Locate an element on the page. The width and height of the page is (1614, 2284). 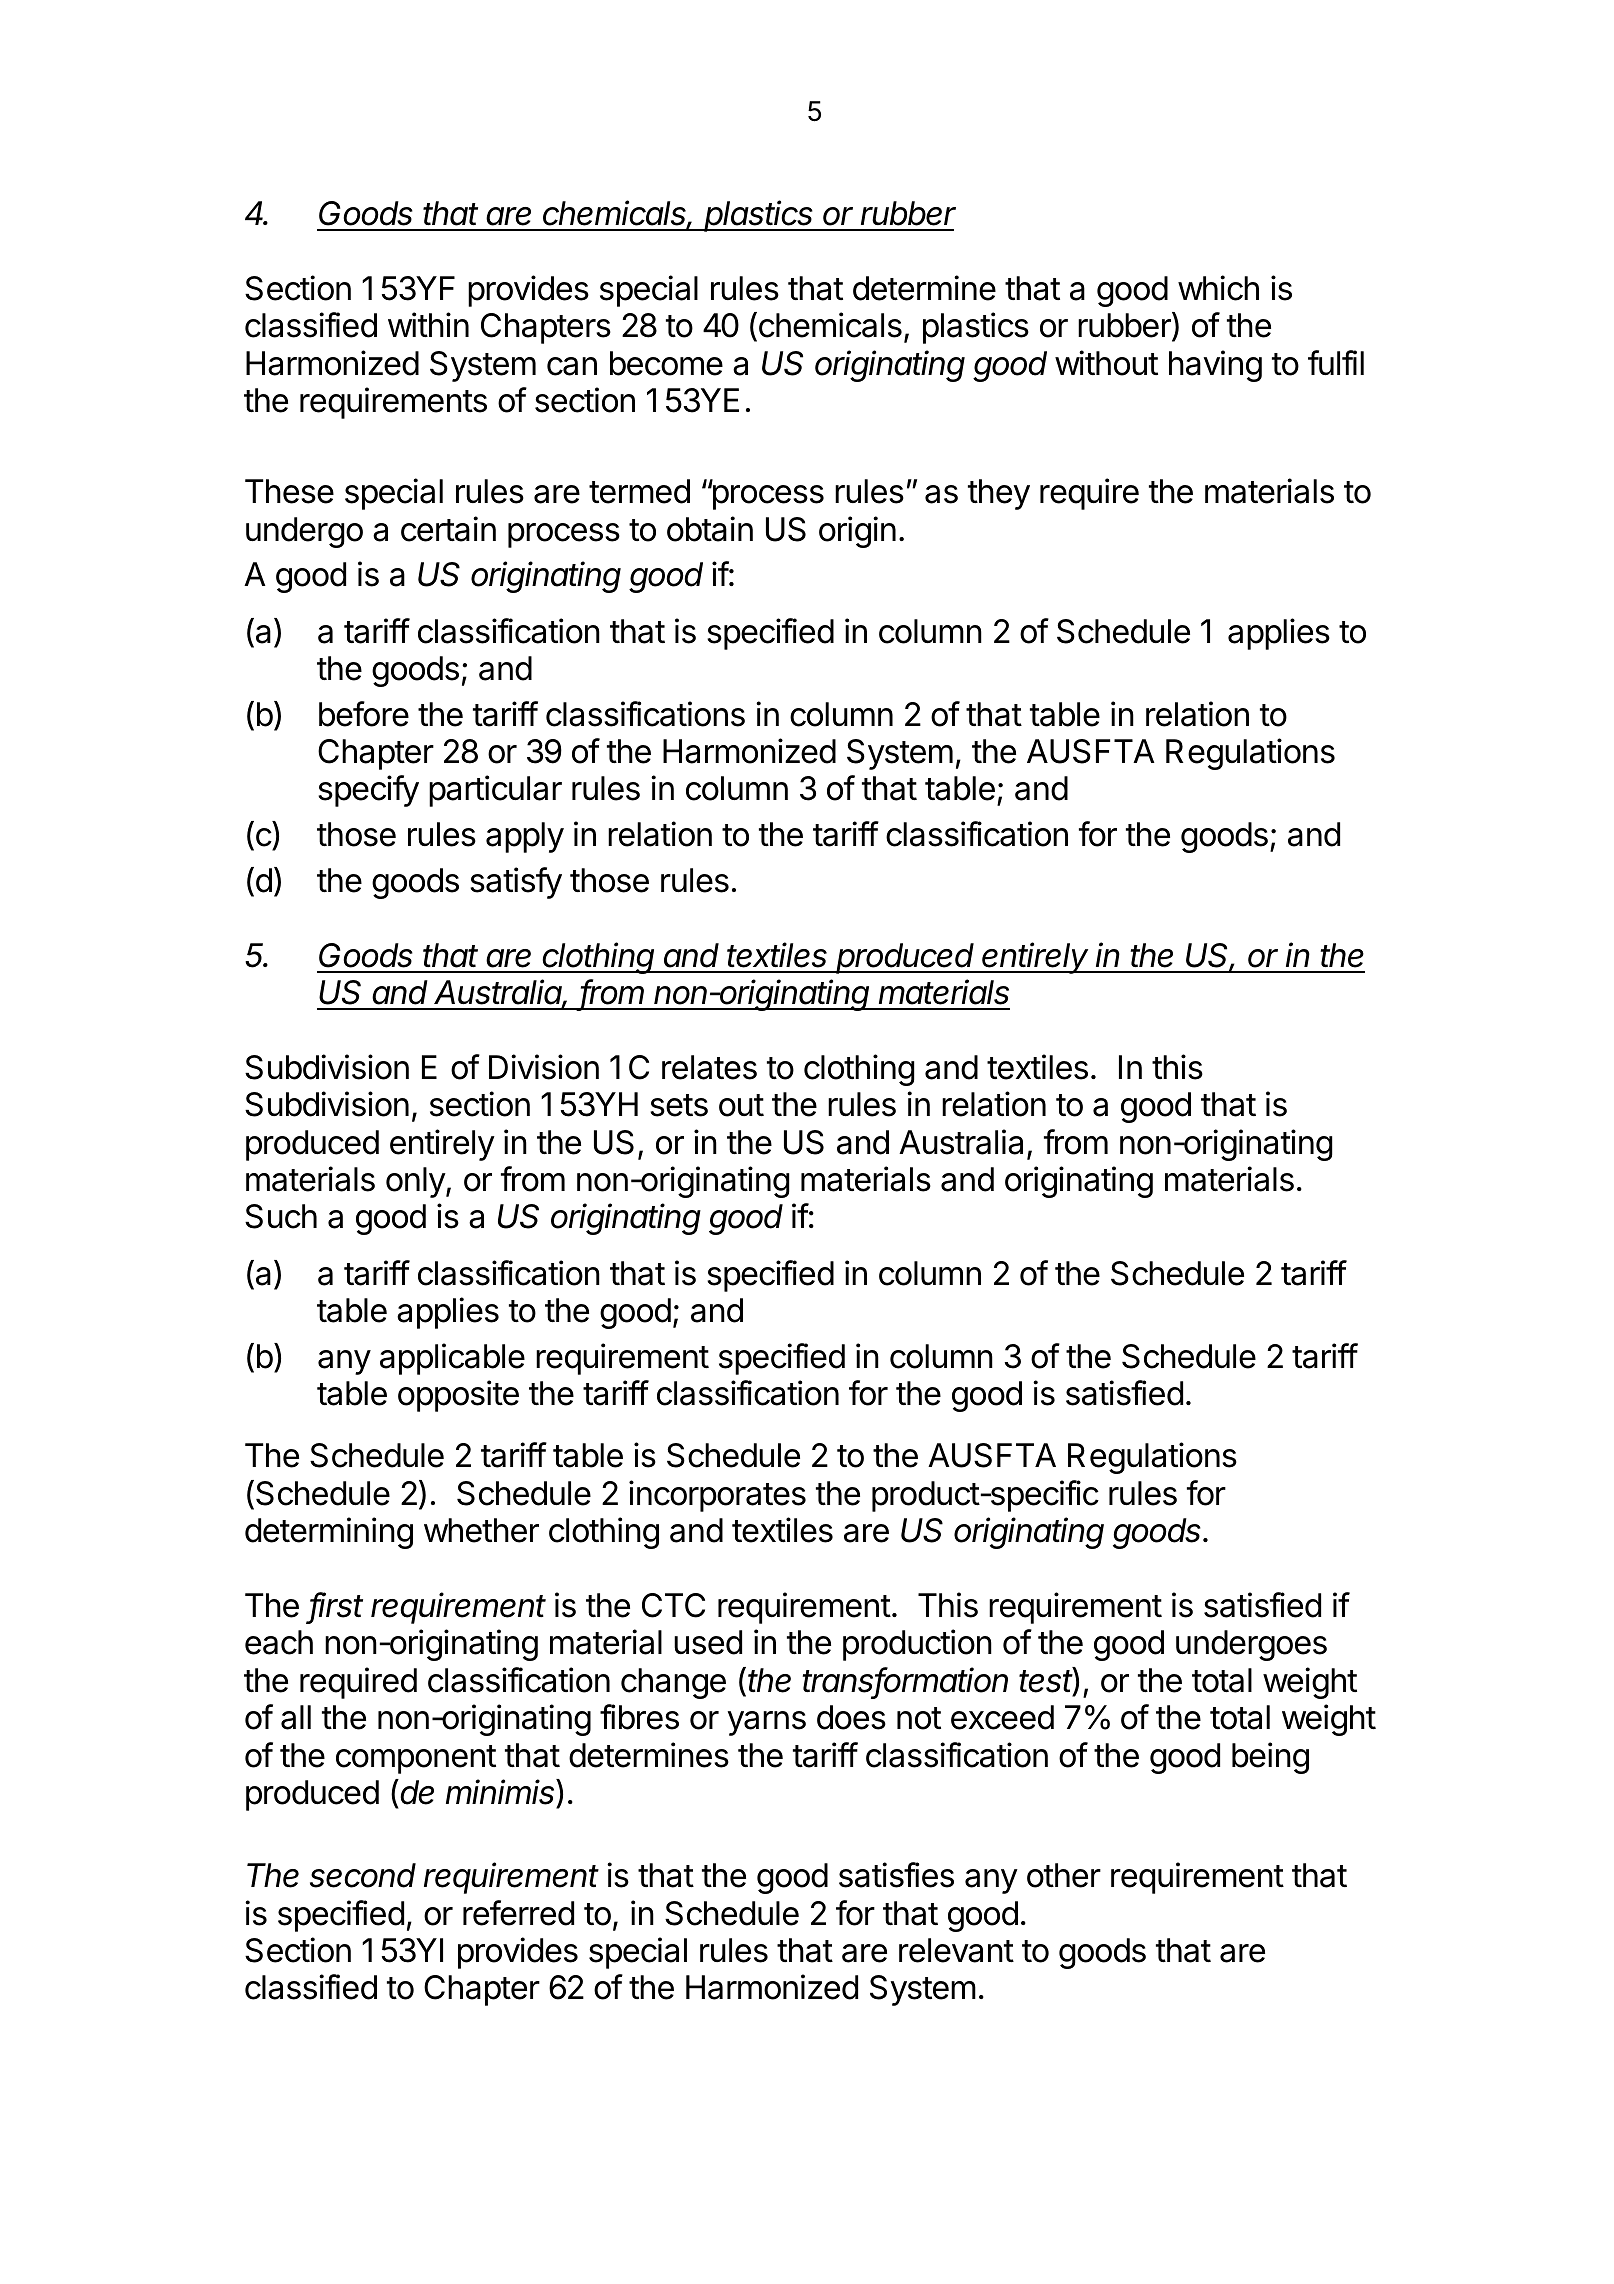
specify is located at coordinates (368, 791).
